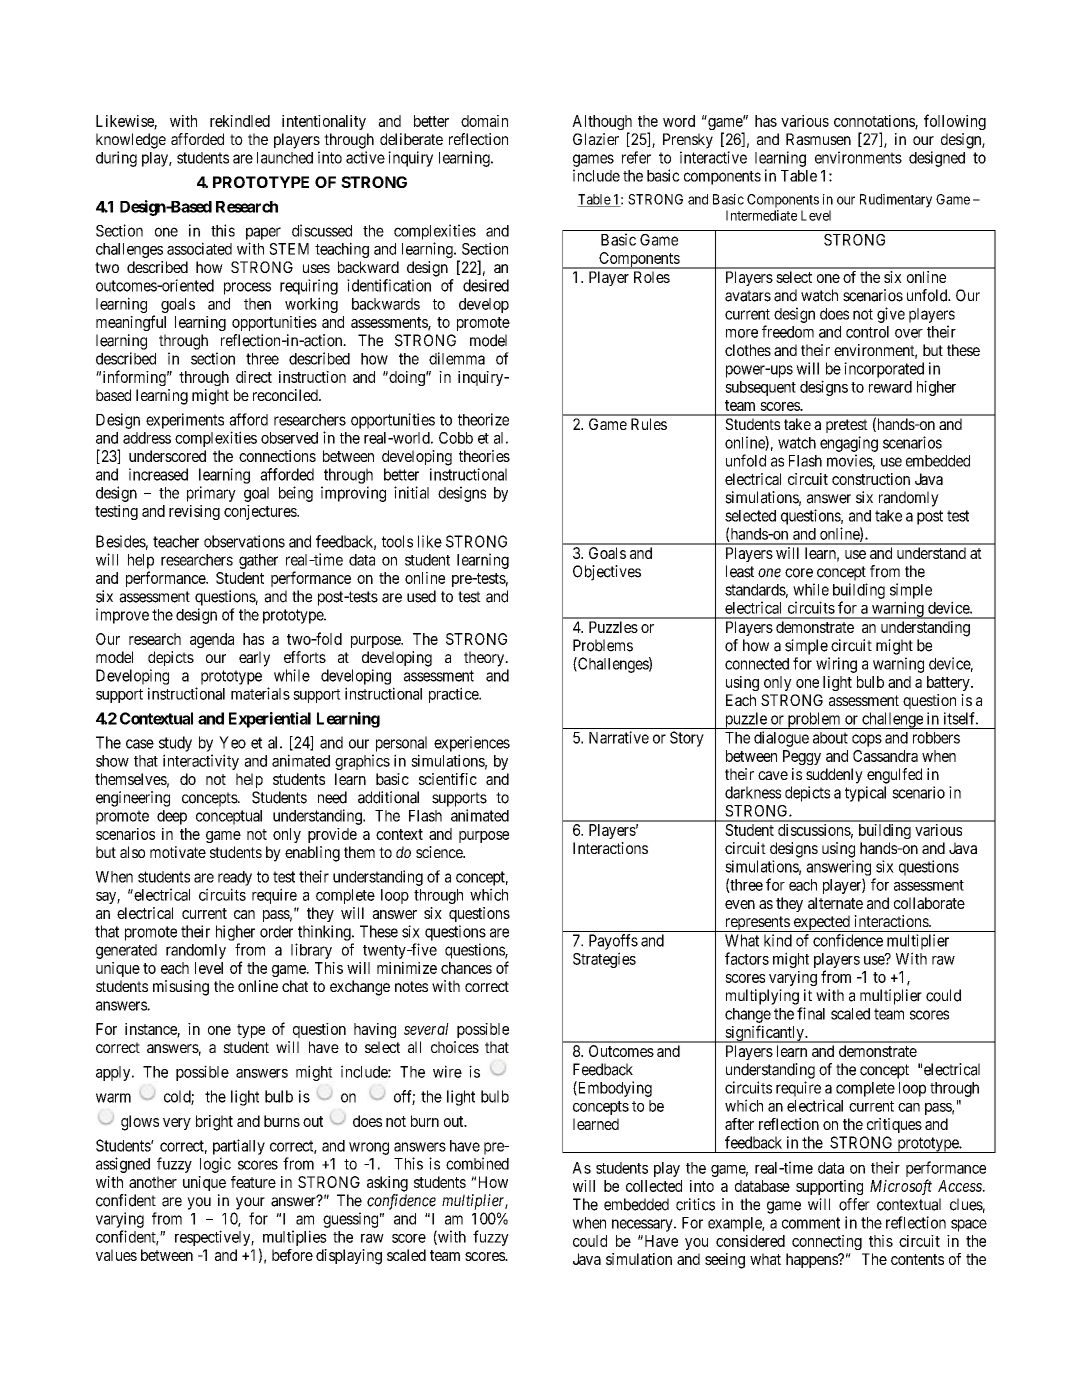 The image size is (1081, 1399). I want to click on Glazier, so click(596, 139).
